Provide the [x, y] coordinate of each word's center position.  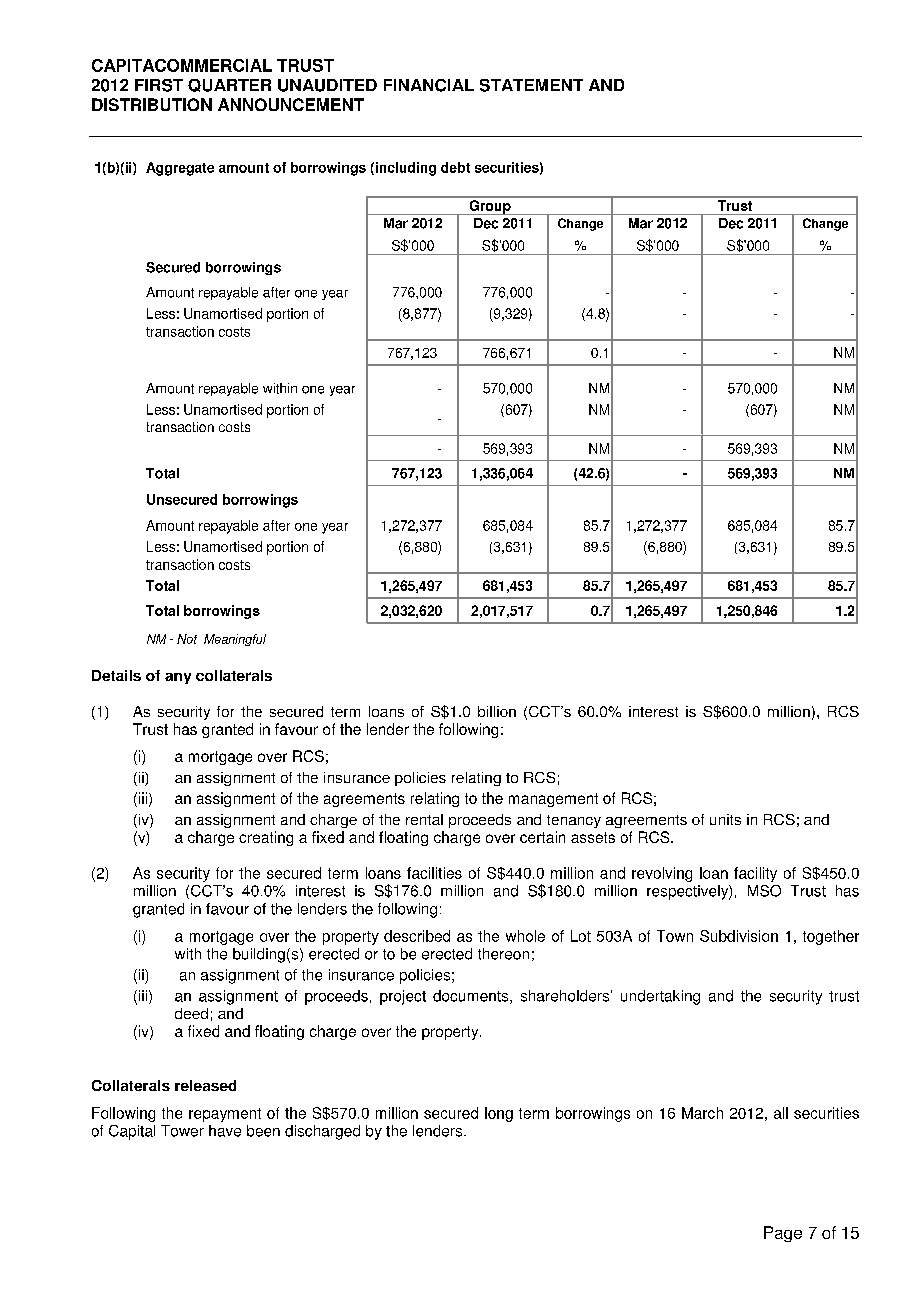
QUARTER [229, 85]
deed [191, 1013]
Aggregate [180, 169]
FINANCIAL [429, 85]
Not [187, 639]
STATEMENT [531, 85]
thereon [503, 954]
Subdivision [739, 936]
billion [497, 711]
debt [455, 167]
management [553, 800]
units [725, 819]
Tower [182, 1131]
